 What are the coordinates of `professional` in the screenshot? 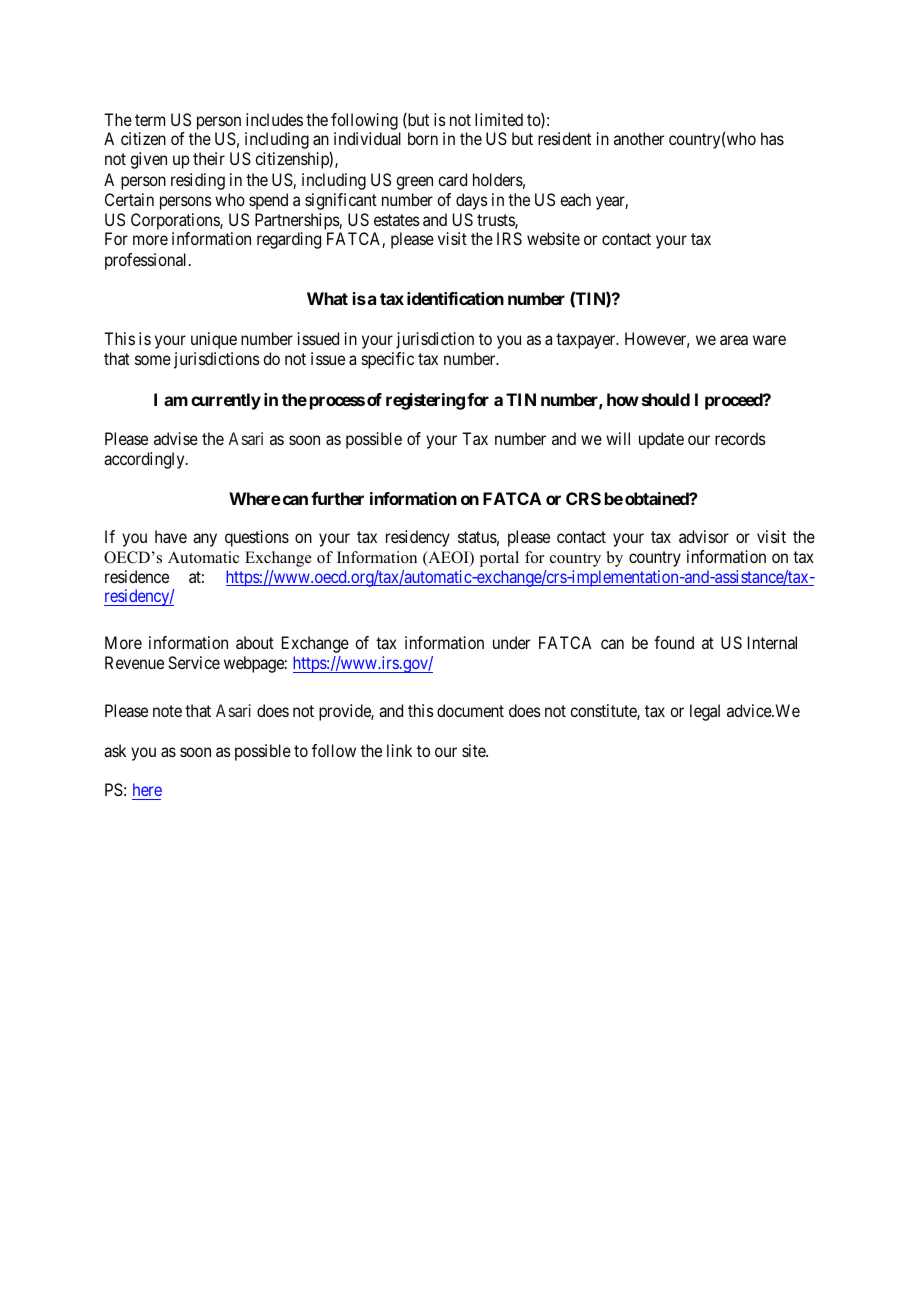 It's located at (147, 261).
